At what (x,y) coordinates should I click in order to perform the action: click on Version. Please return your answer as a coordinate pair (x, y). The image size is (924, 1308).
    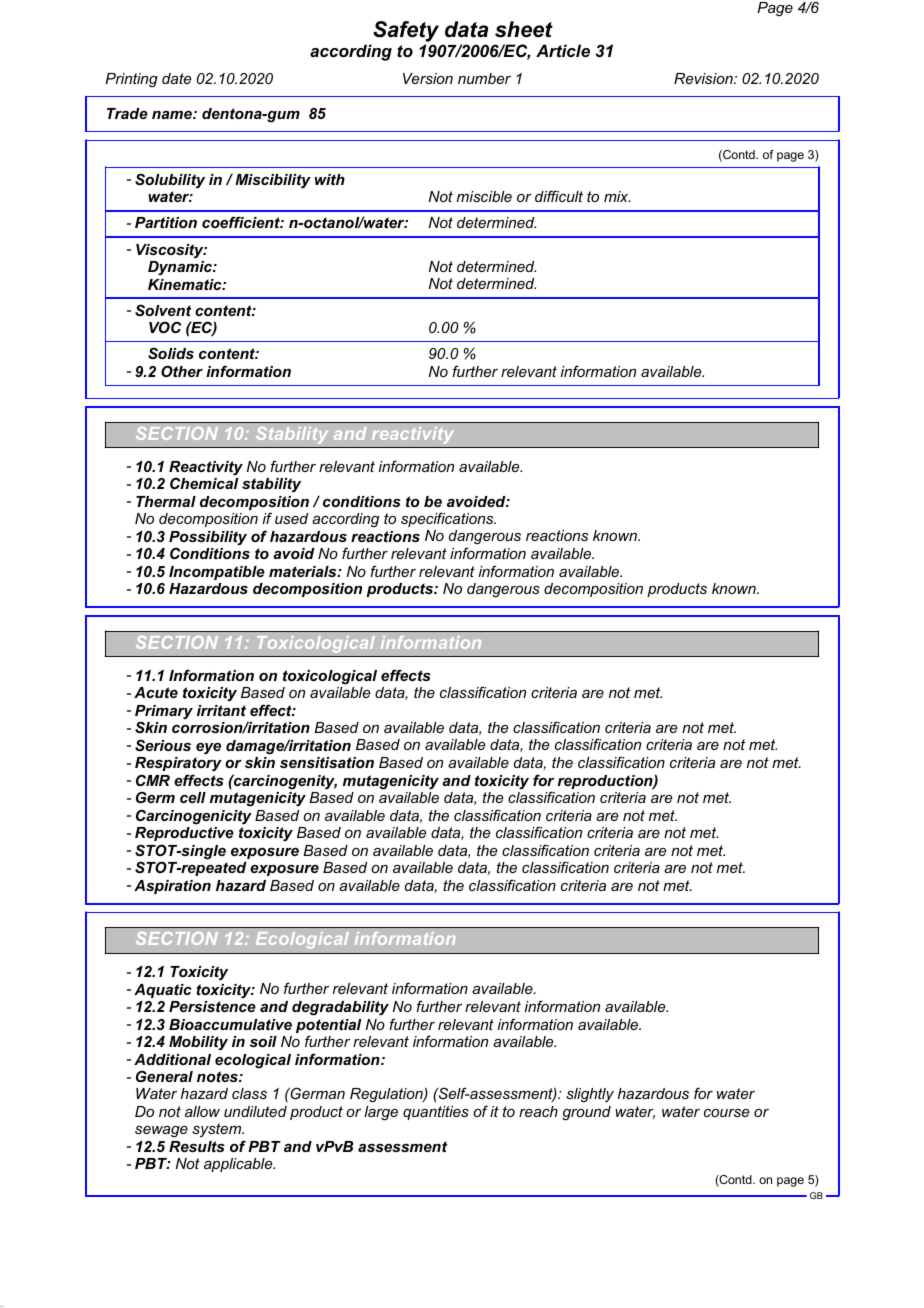
    Looking at the image, I should click on (428, 78).
